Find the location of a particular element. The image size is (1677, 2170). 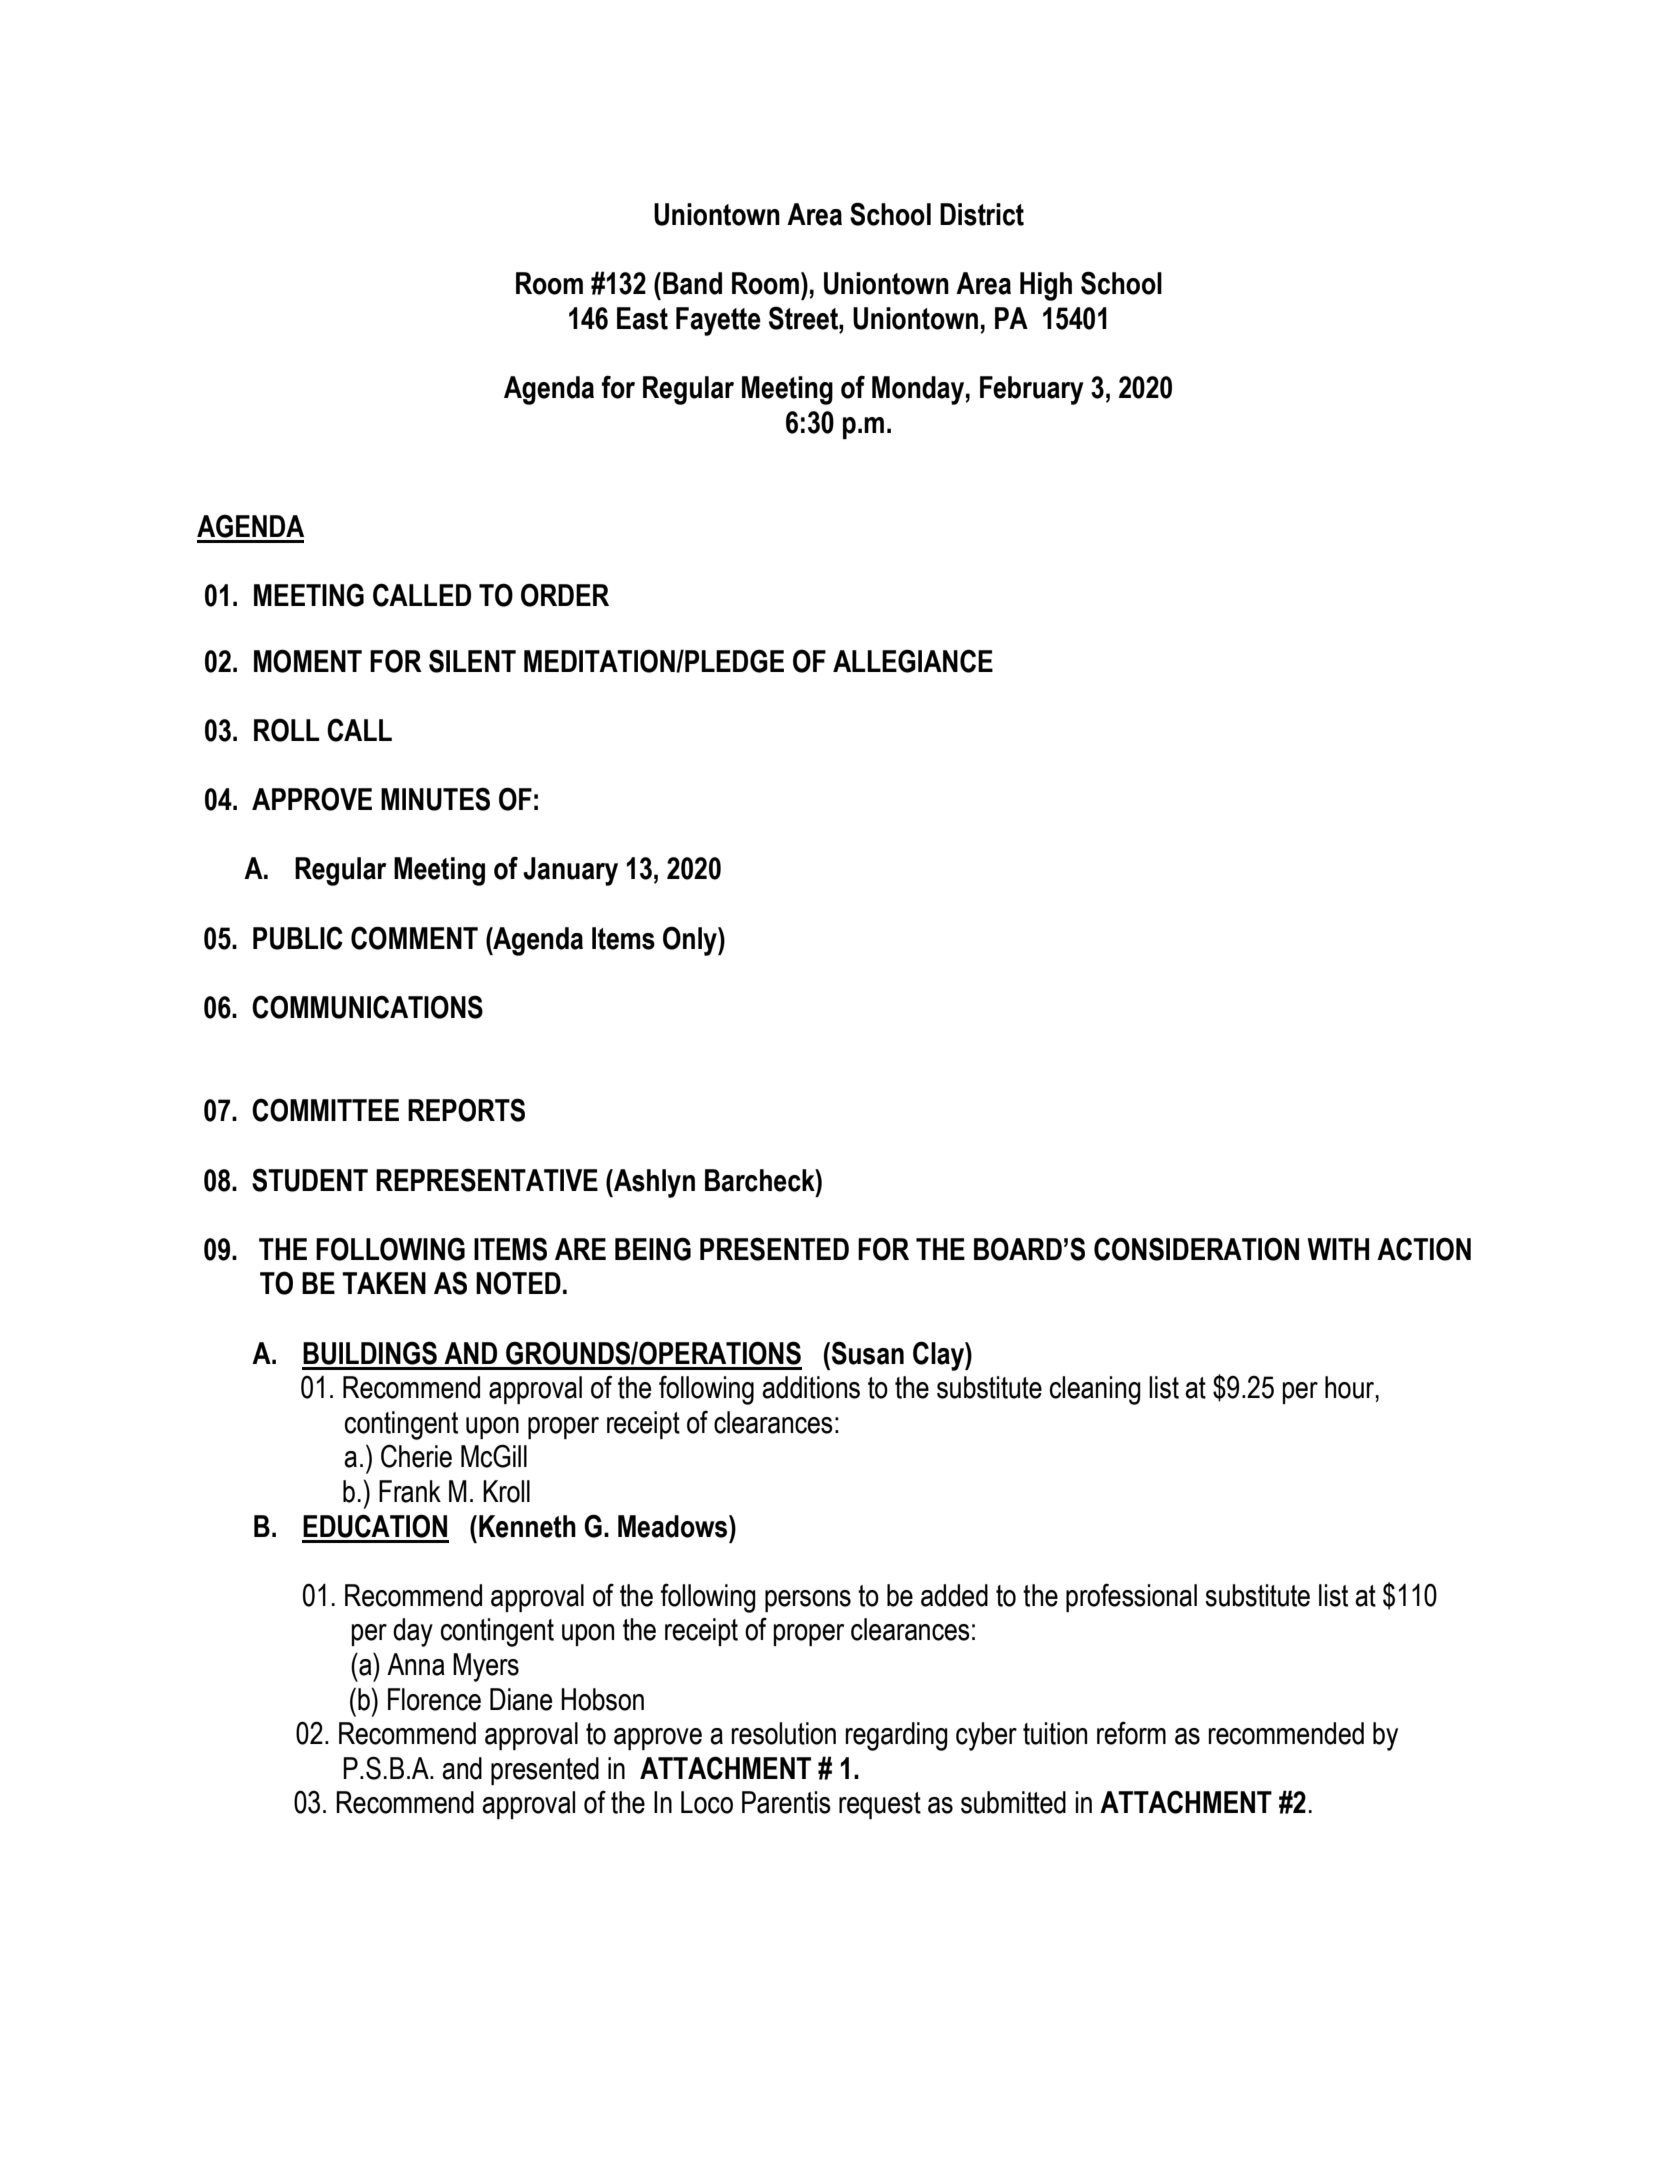

Florence is located at coordinates (434, 1699).
